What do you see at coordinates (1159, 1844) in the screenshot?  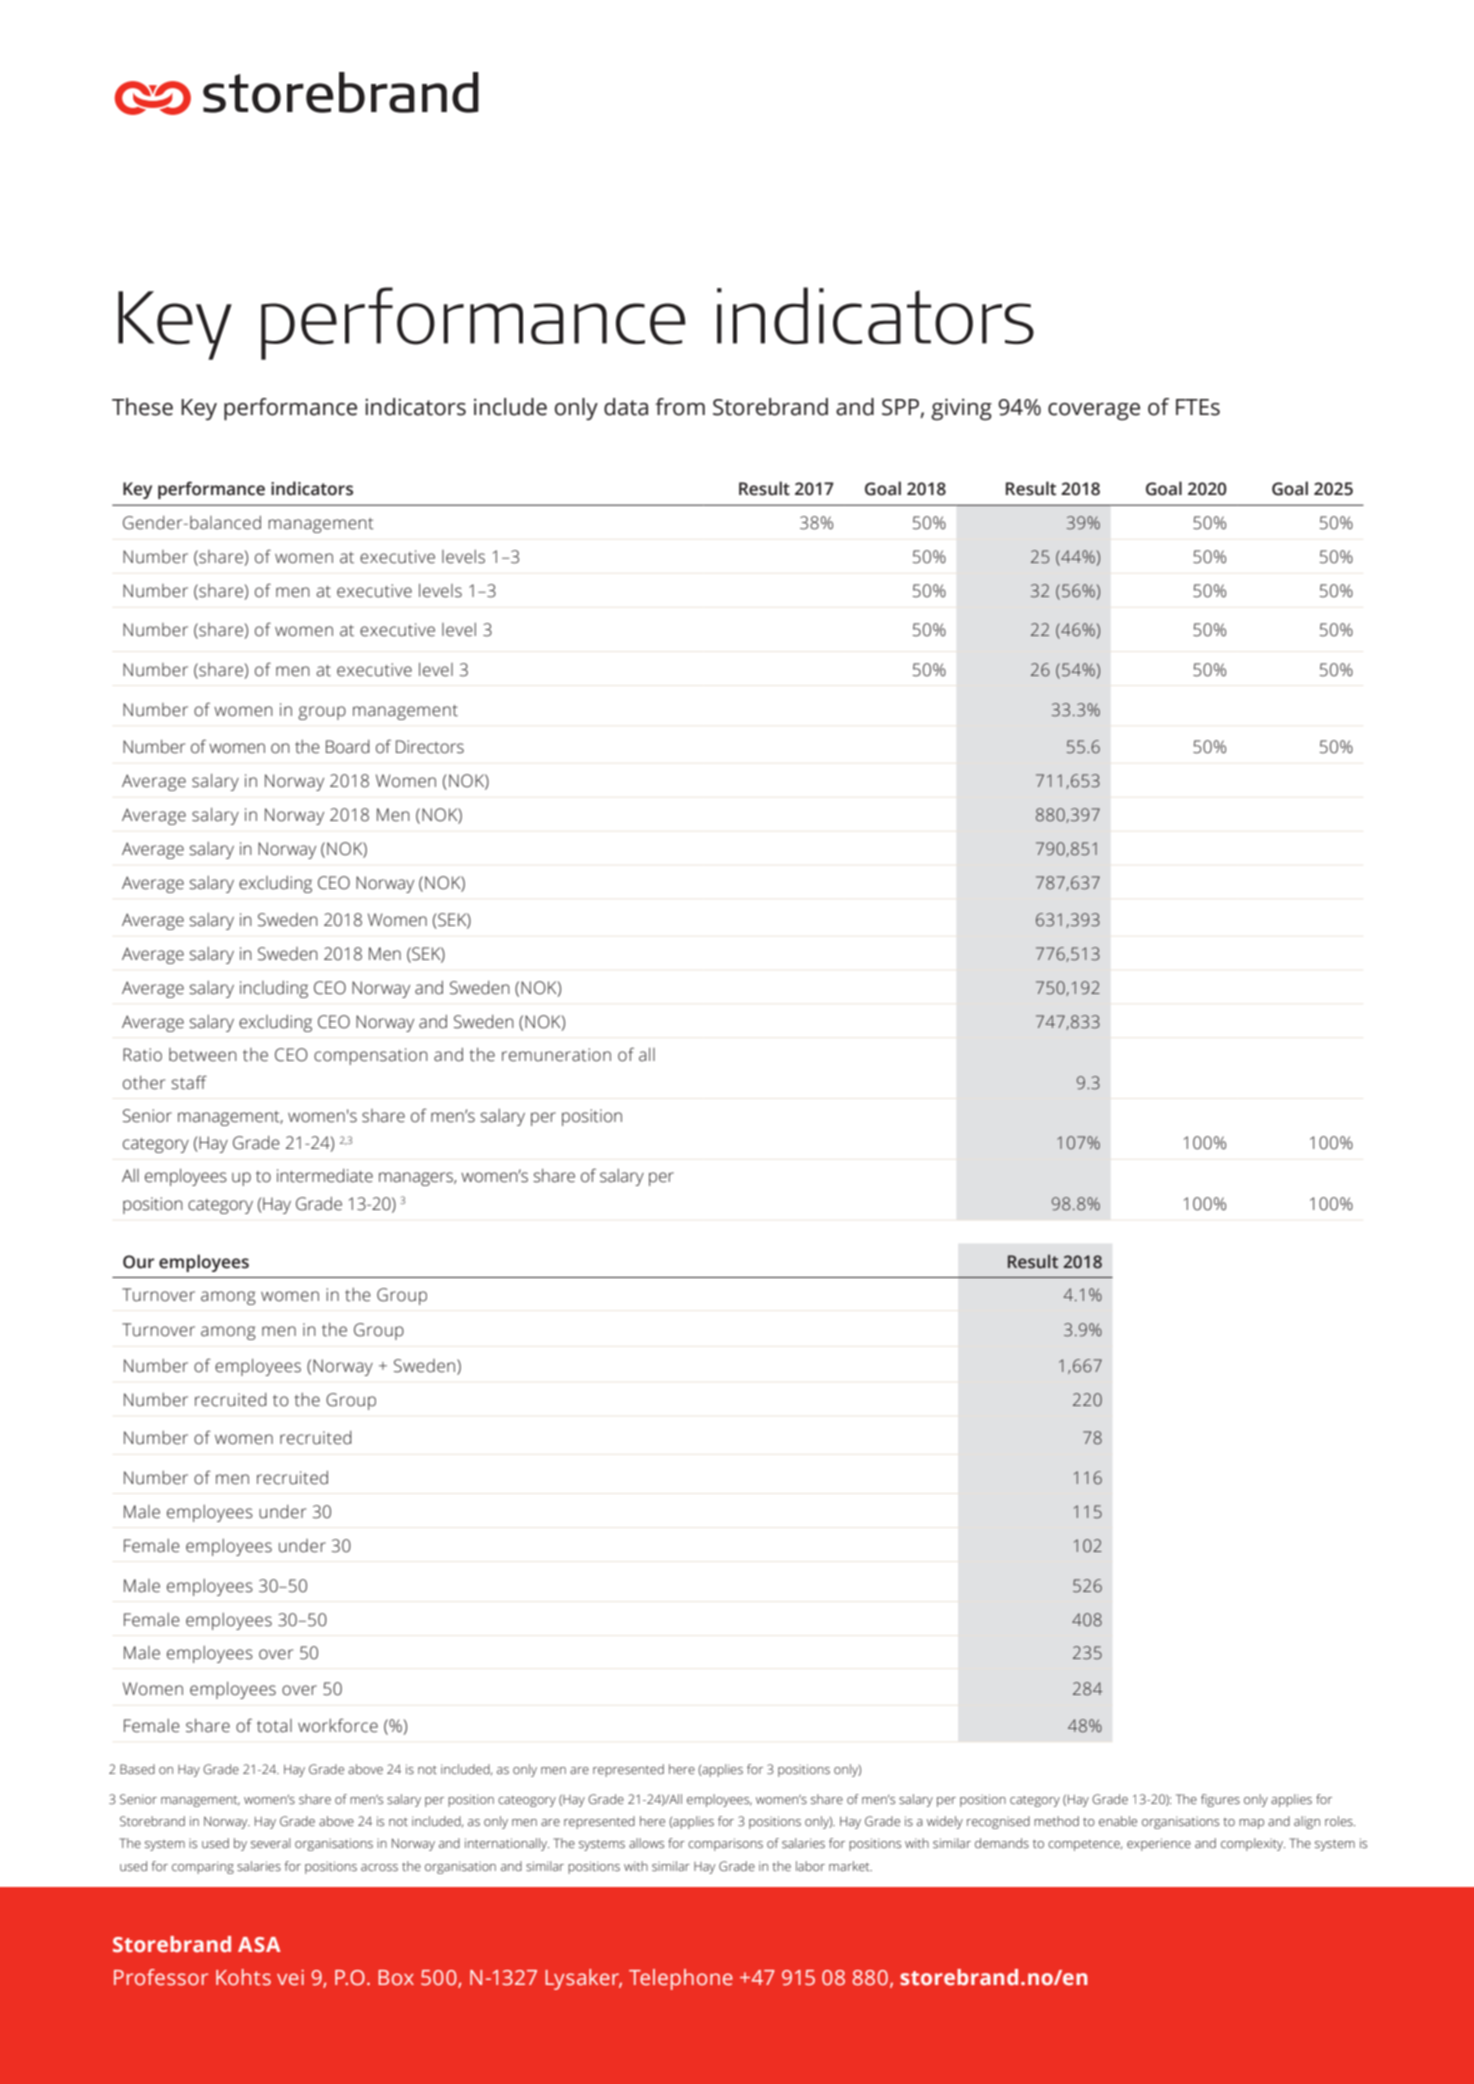 I see `experience` at bounding box center [1159, 1844].
